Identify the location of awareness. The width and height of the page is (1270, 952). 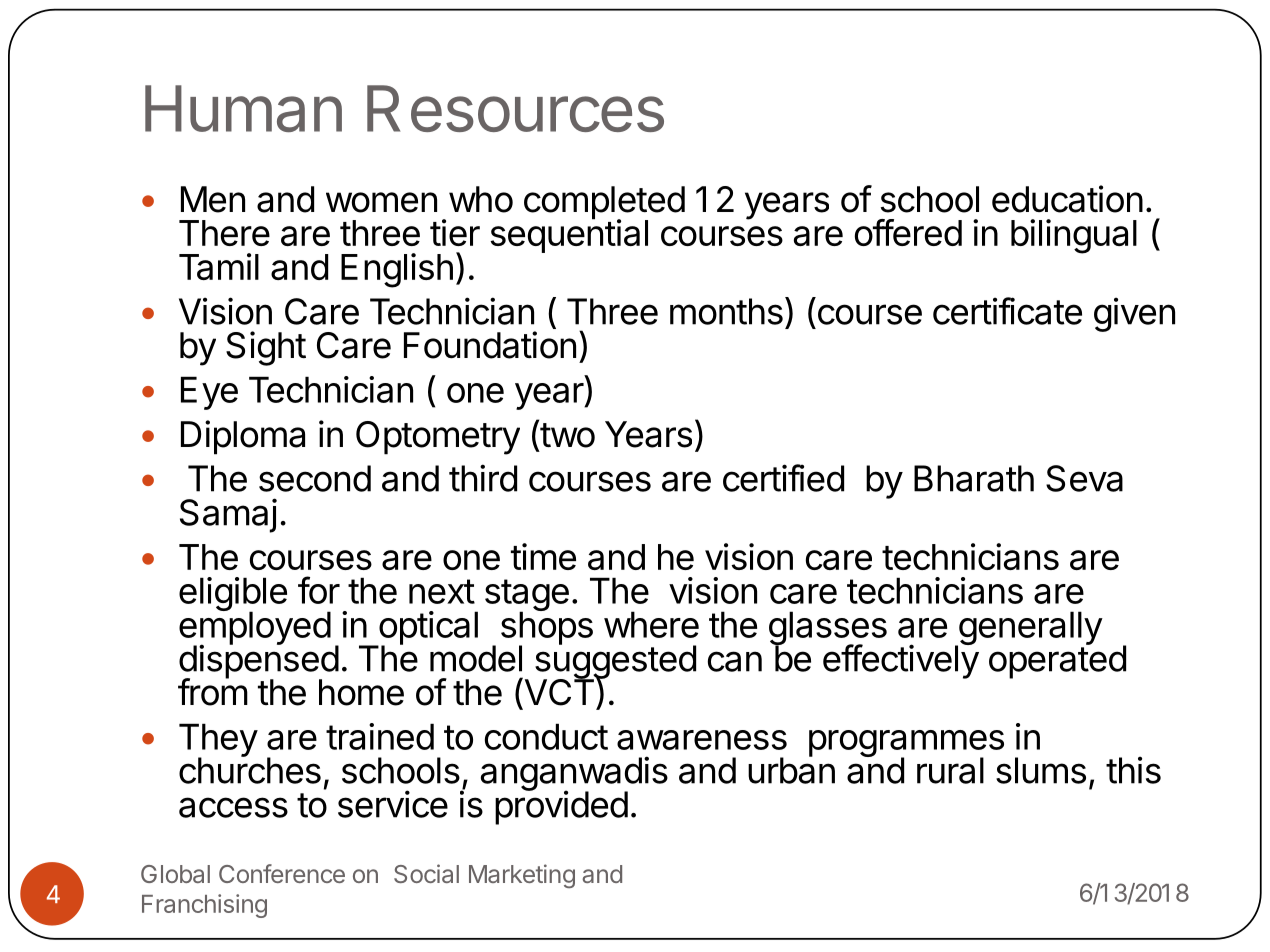
(702, 740).
